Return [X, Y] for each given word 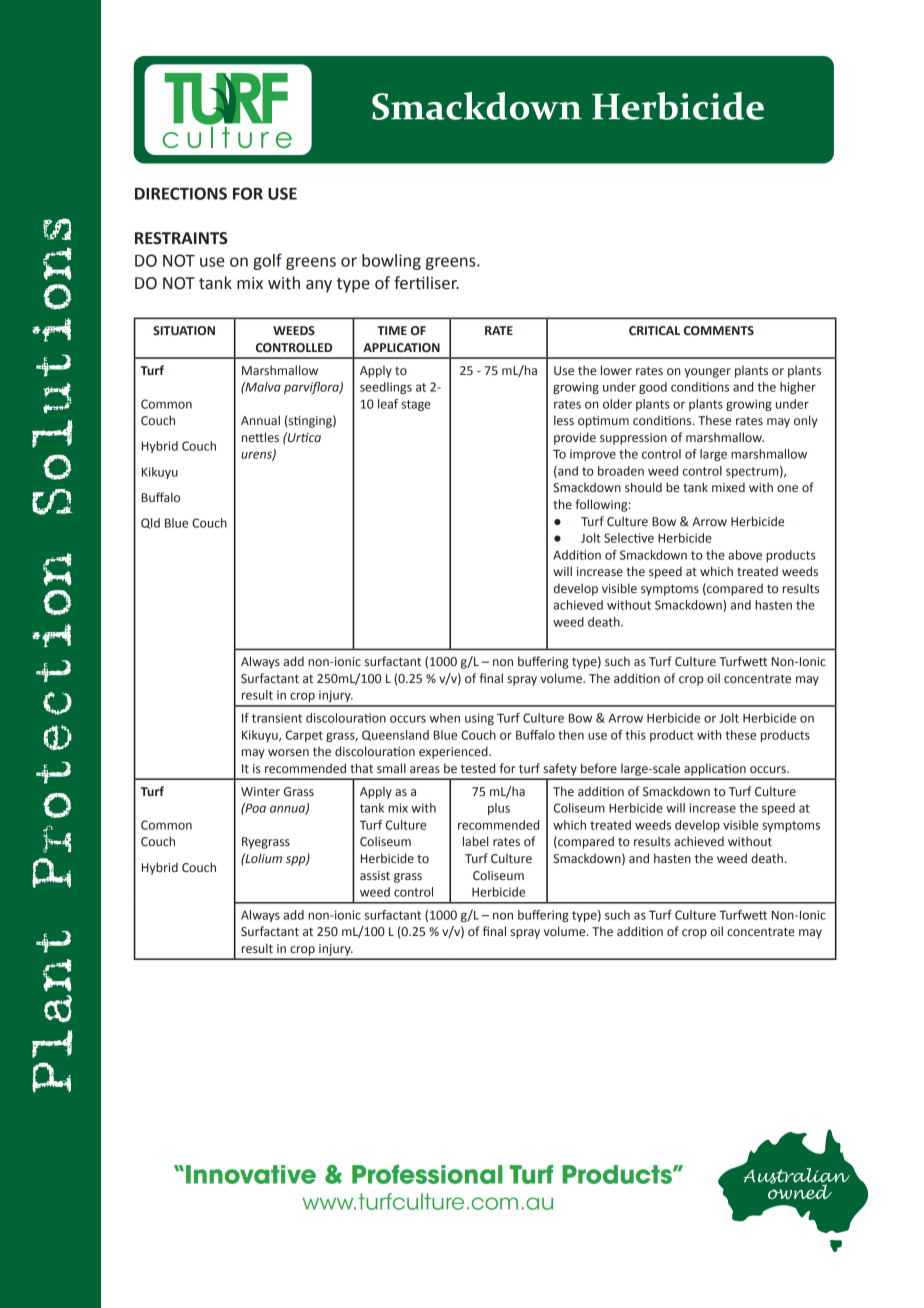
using [479, 719]
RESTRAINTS [181, 238]
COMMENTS [719, 330]
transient [277, 718]
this [635, 735]
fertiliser [426, 283]
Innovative [251, 1174]
